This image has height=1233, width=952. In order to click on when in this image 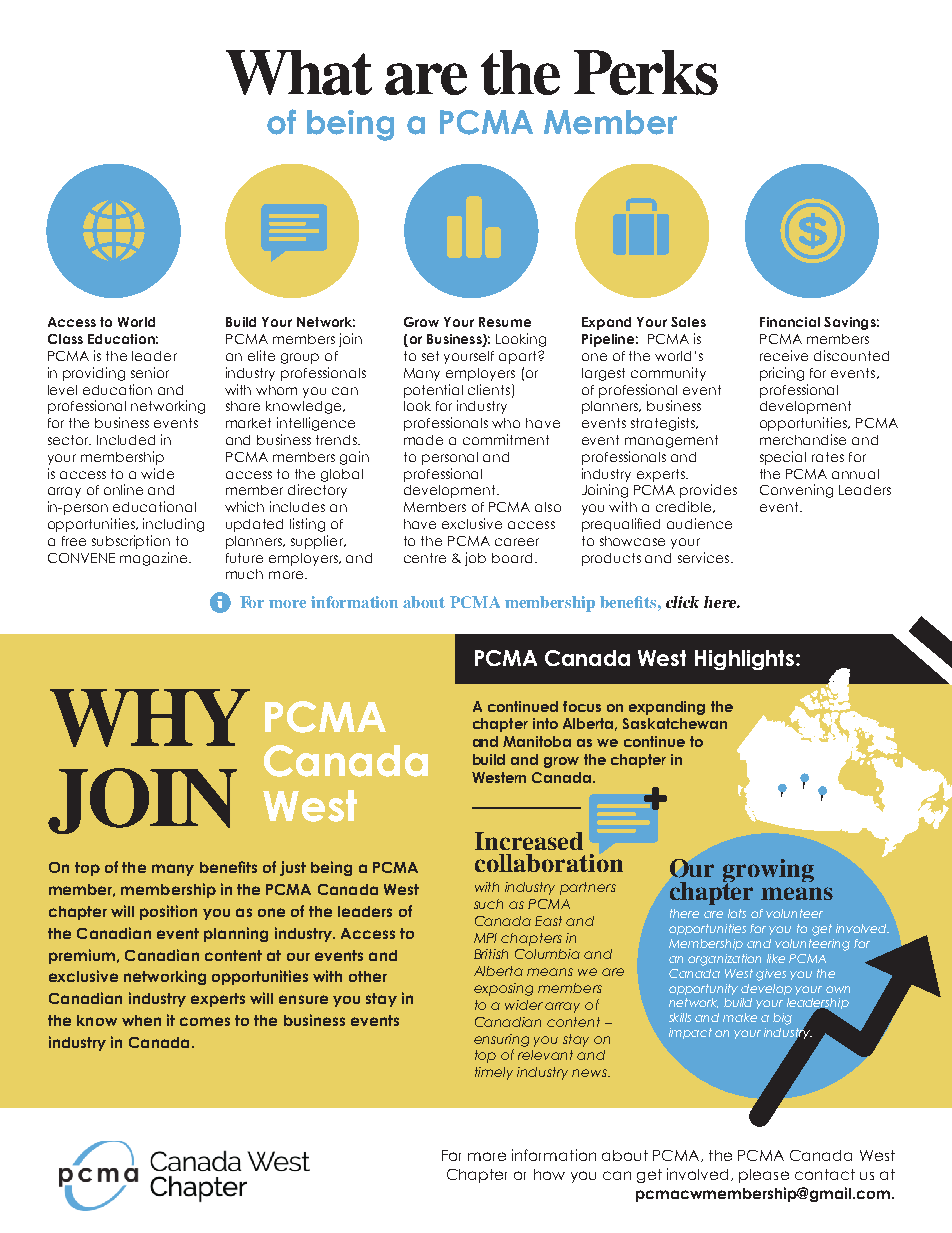, I will do `click(141, 1020)`.
